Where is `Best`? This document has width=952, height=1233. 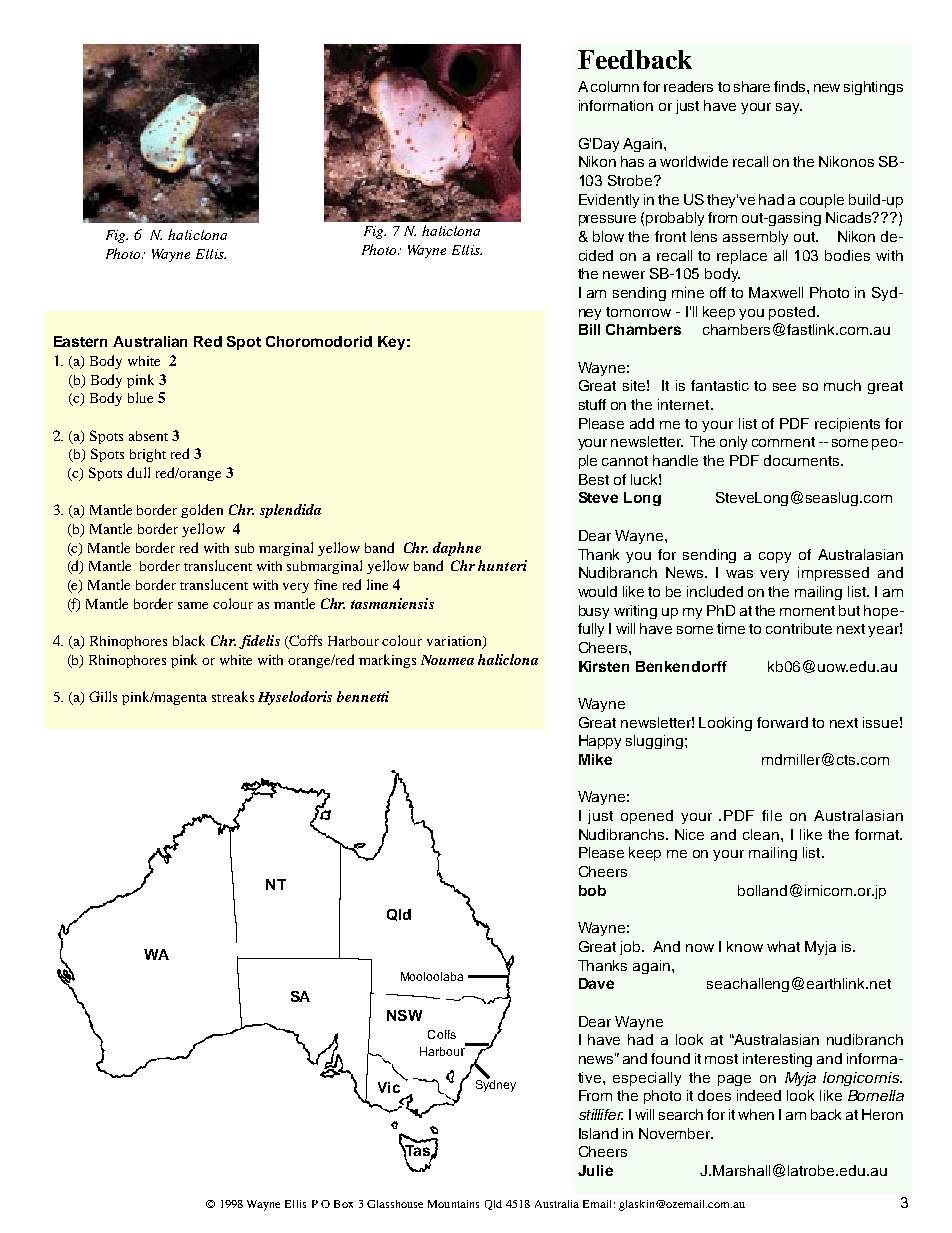
Best is located at coordinates (594, 479).
